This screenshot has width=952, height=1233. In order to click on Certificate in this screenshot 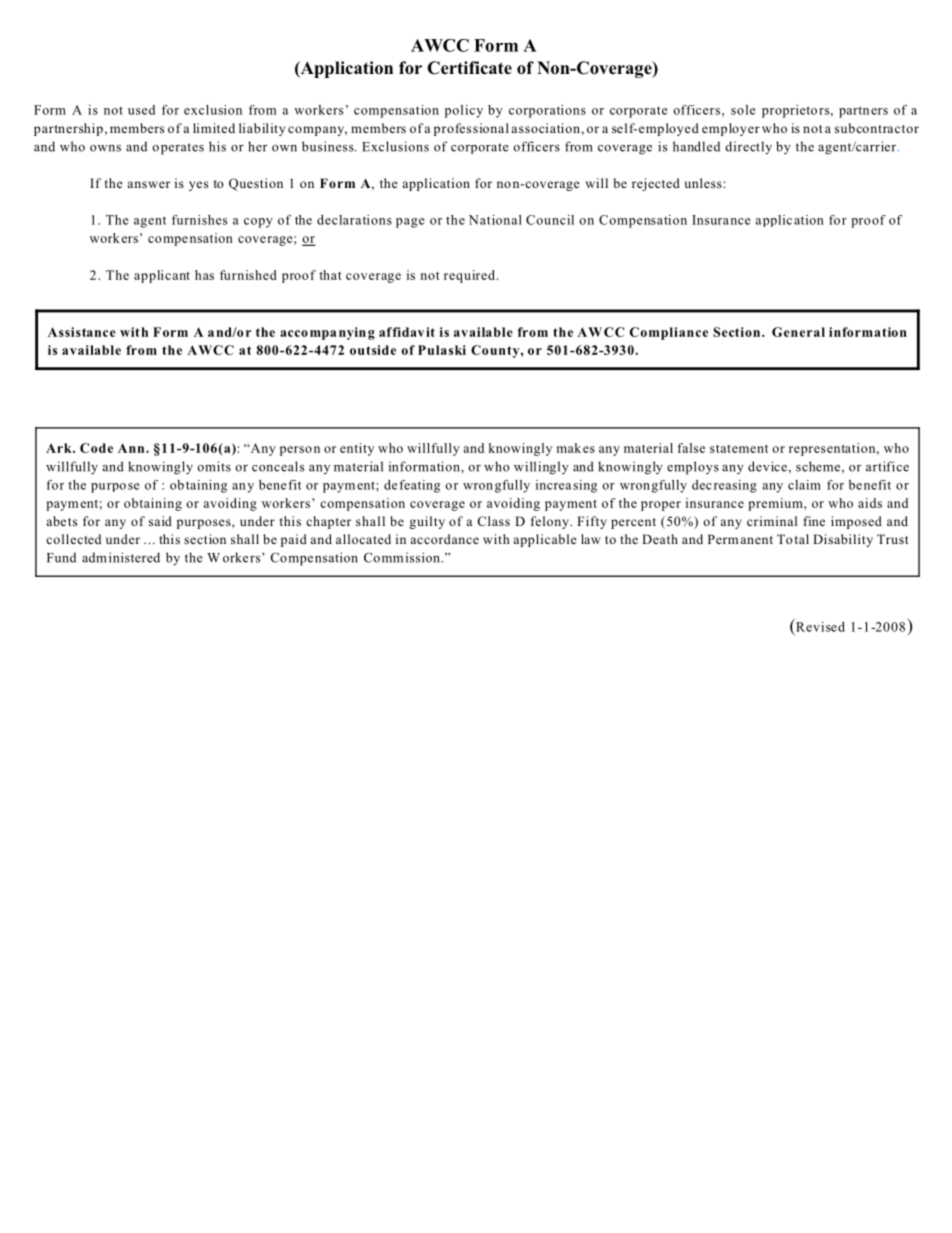, I will do `click(470, 68)`.
